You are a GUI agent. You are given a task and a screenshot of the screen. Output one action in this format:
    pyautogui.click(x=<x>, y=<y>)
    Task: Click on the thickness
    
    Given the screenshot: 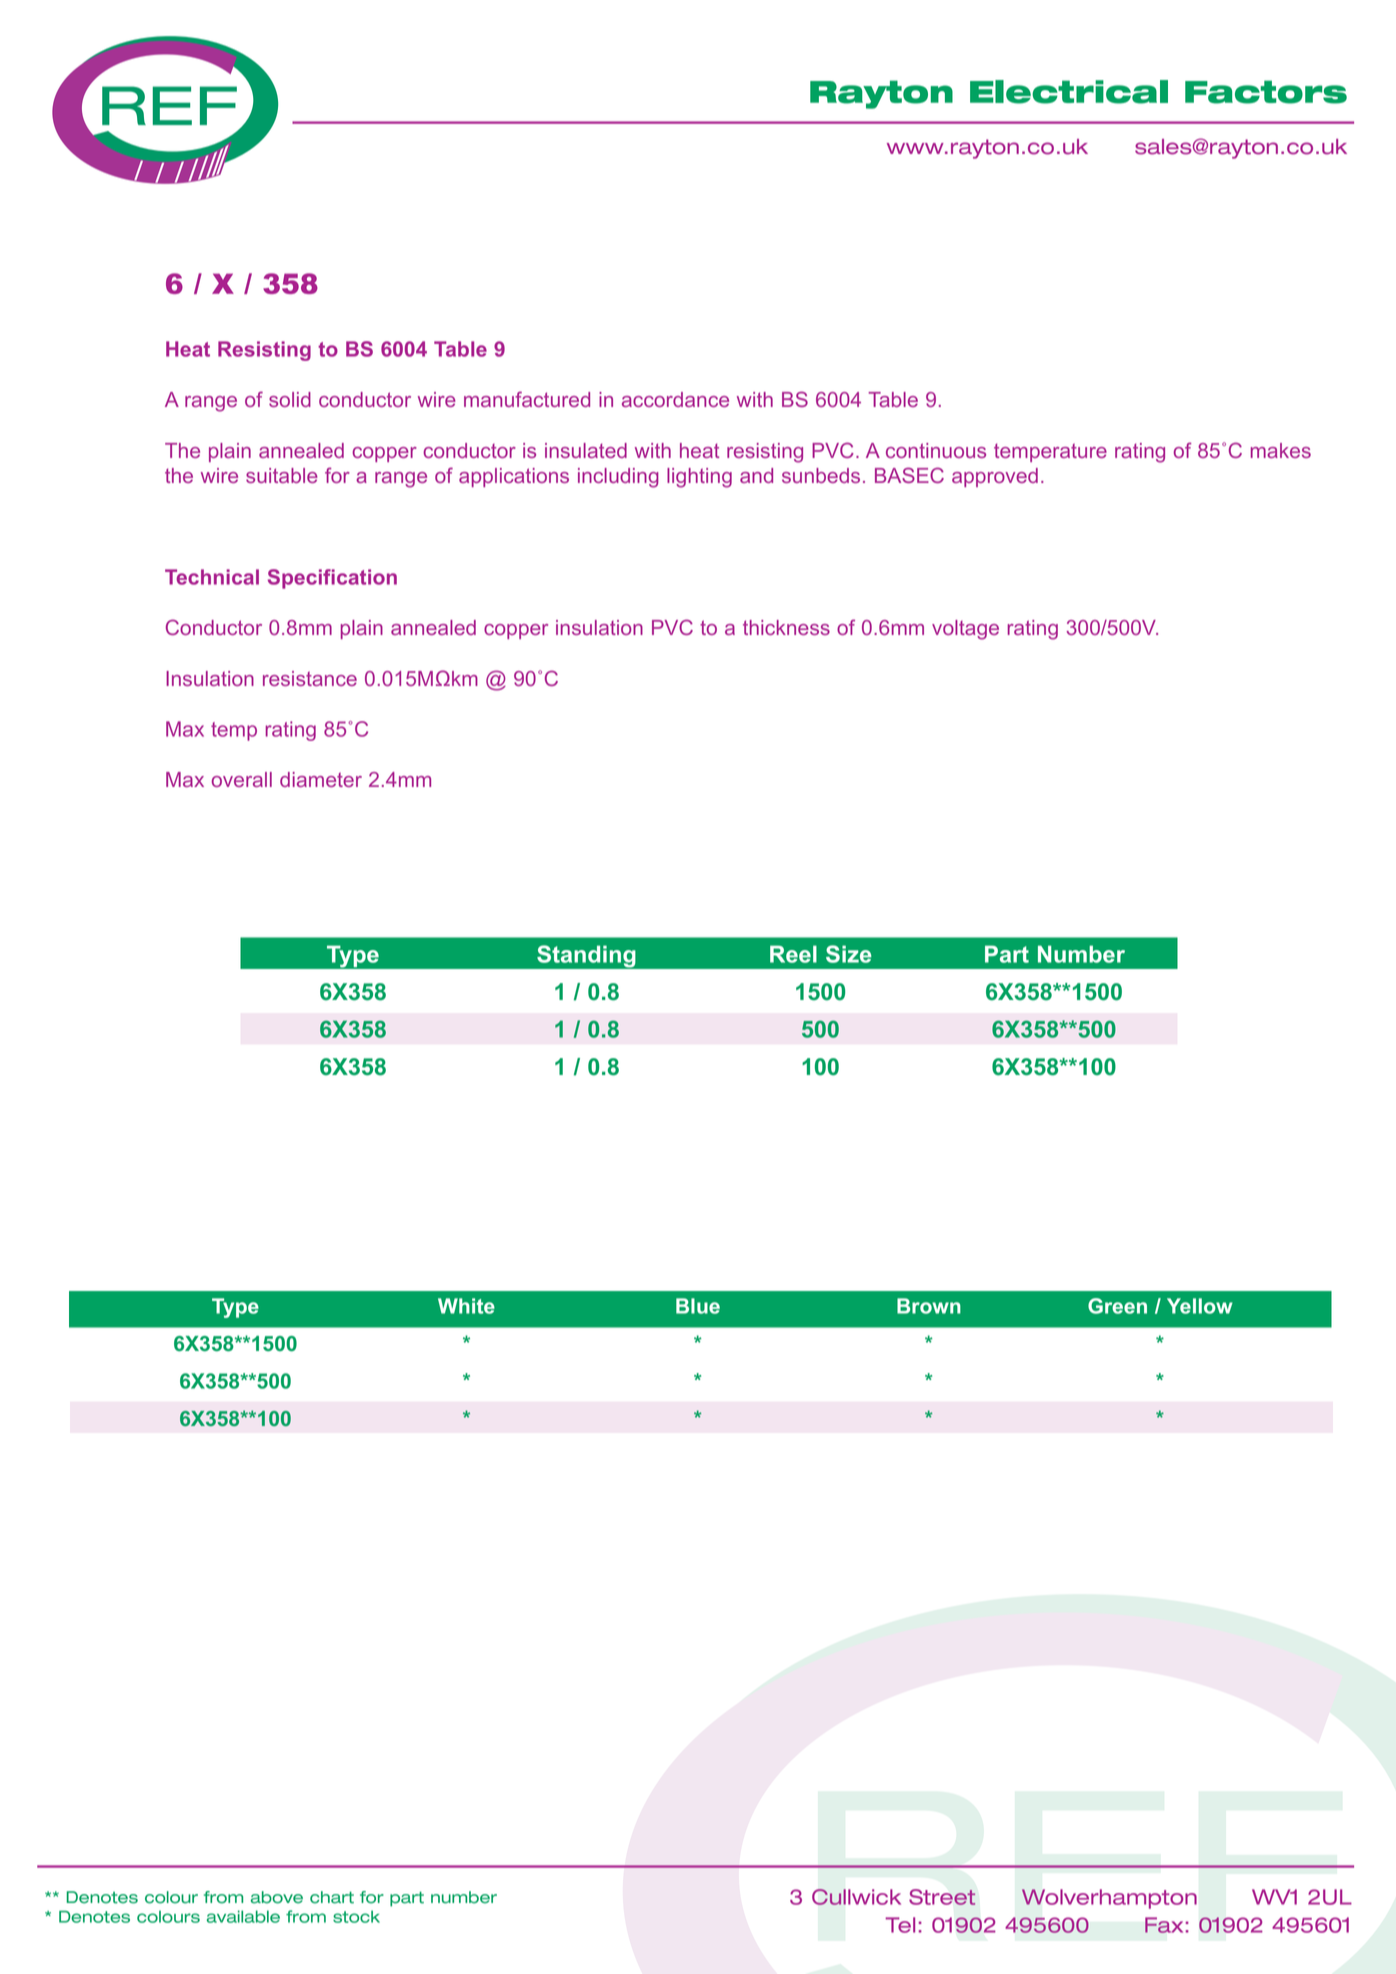 What is the action you would take?
    pyautogui.click(x=786, y=627)
